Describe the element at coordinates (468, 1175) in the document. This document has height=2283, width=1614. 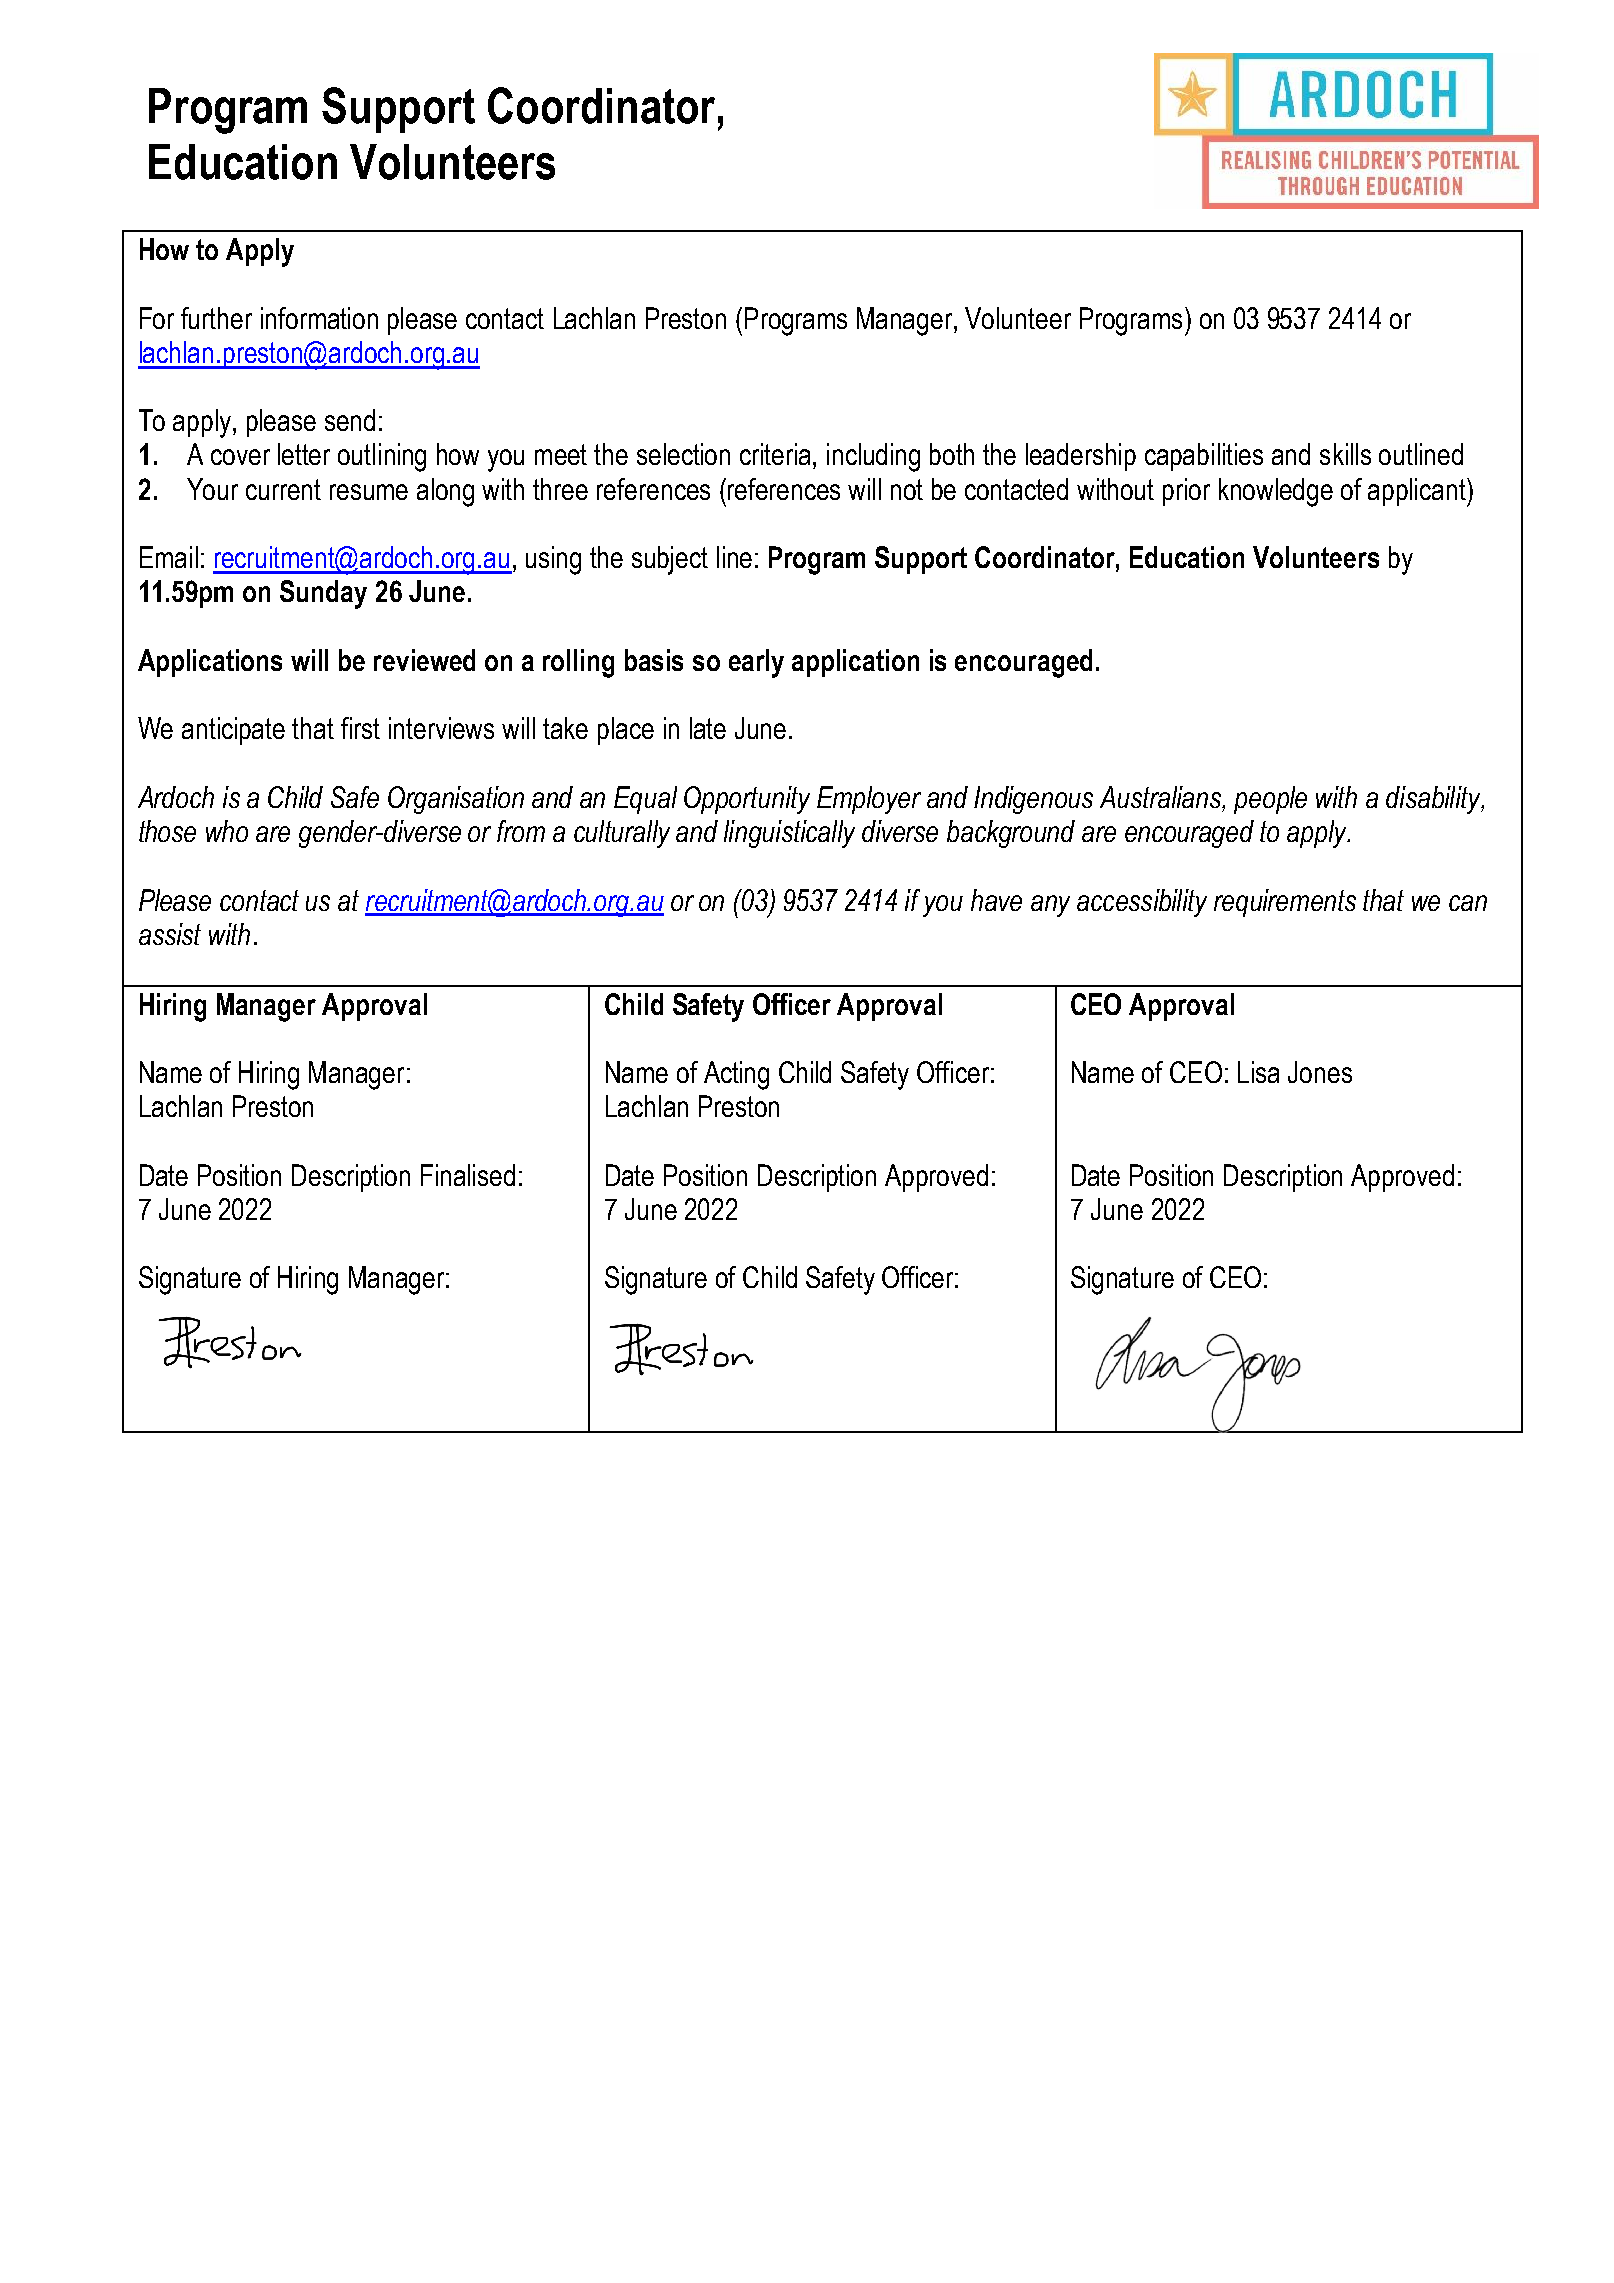
I see `Finalised` at that location.
